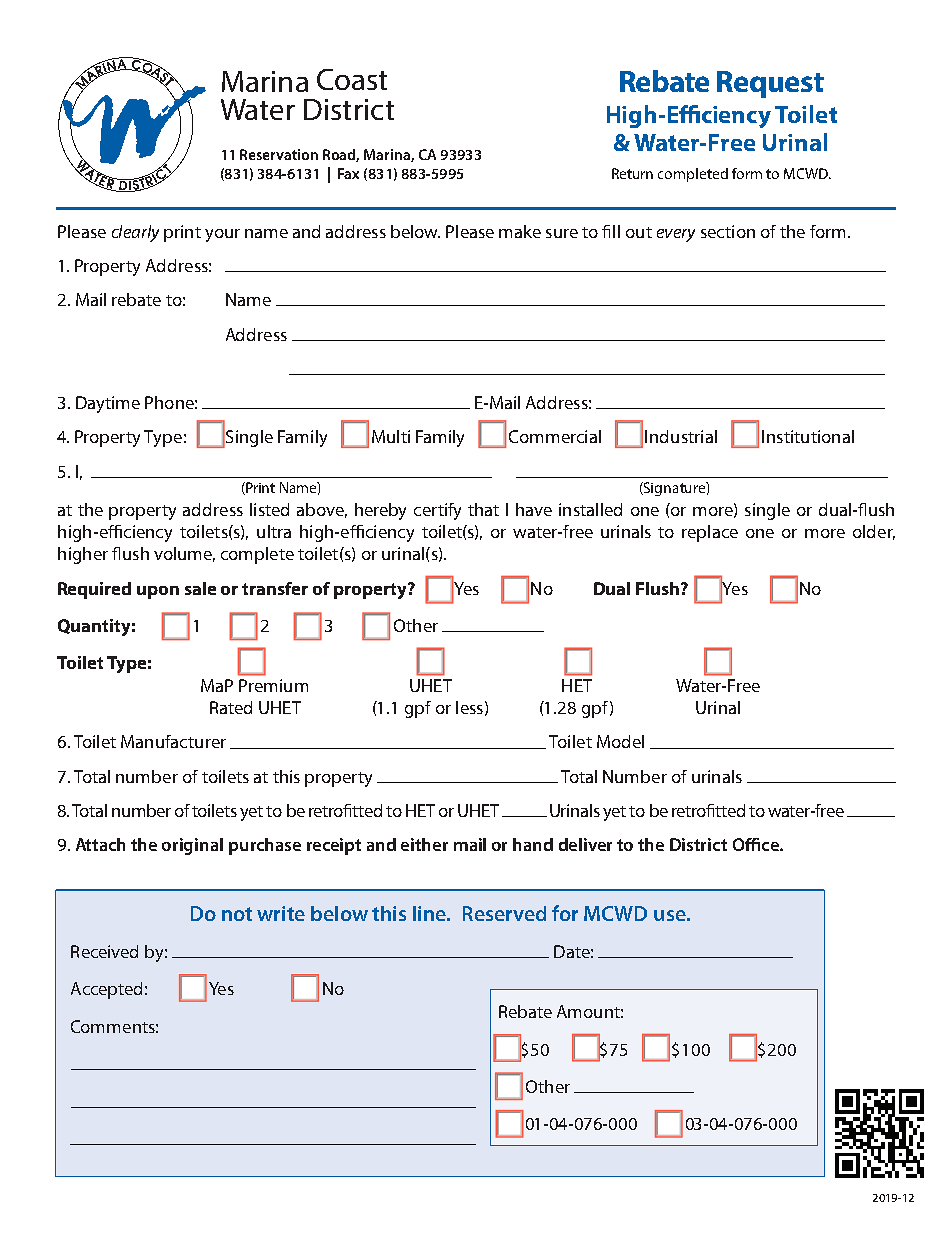  Describe the element at coordinates (279, 154) in the page. I see `Reservation` at that location.
